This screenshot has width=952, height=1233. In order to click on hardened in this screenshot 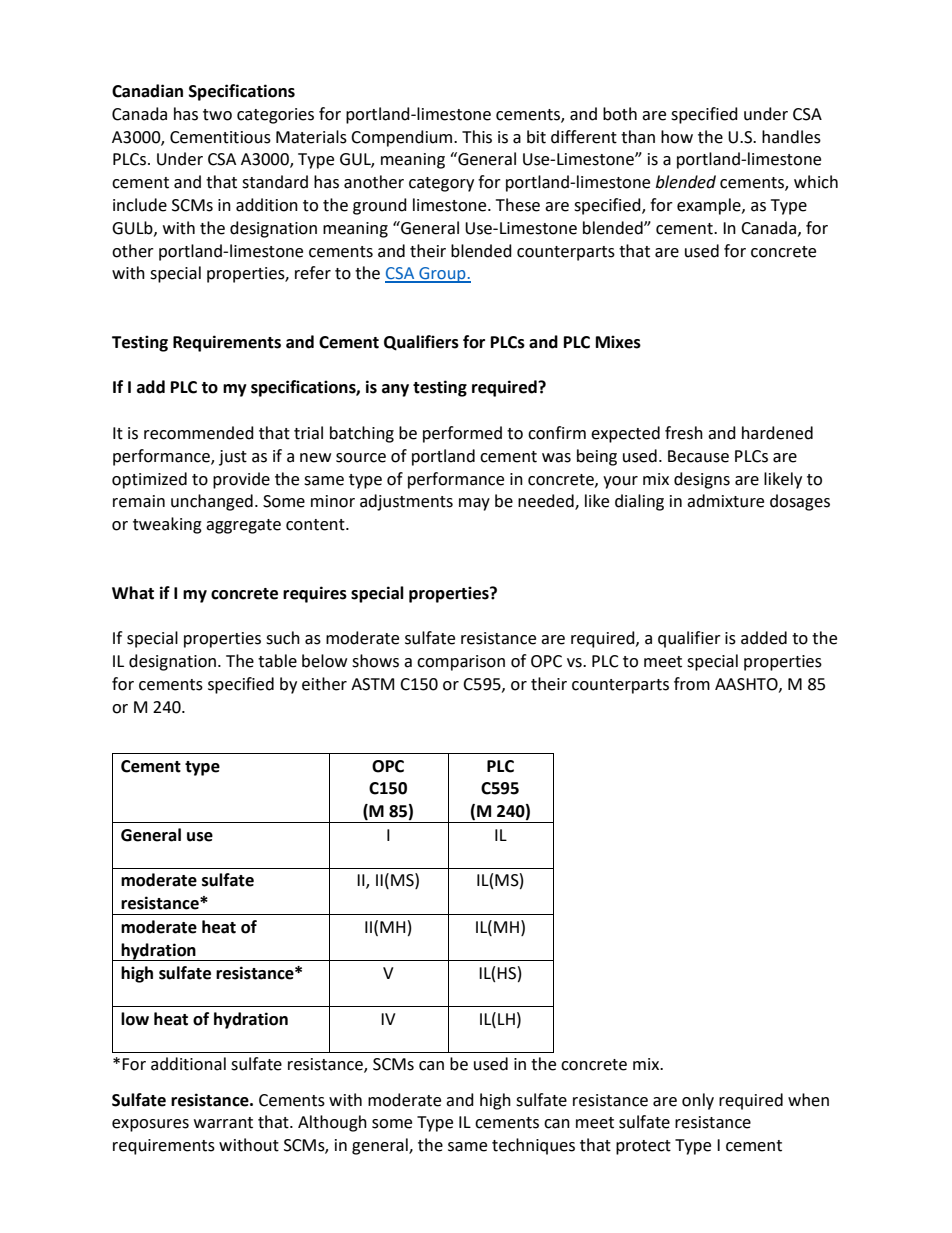, I will do `click(777, 433)`.
